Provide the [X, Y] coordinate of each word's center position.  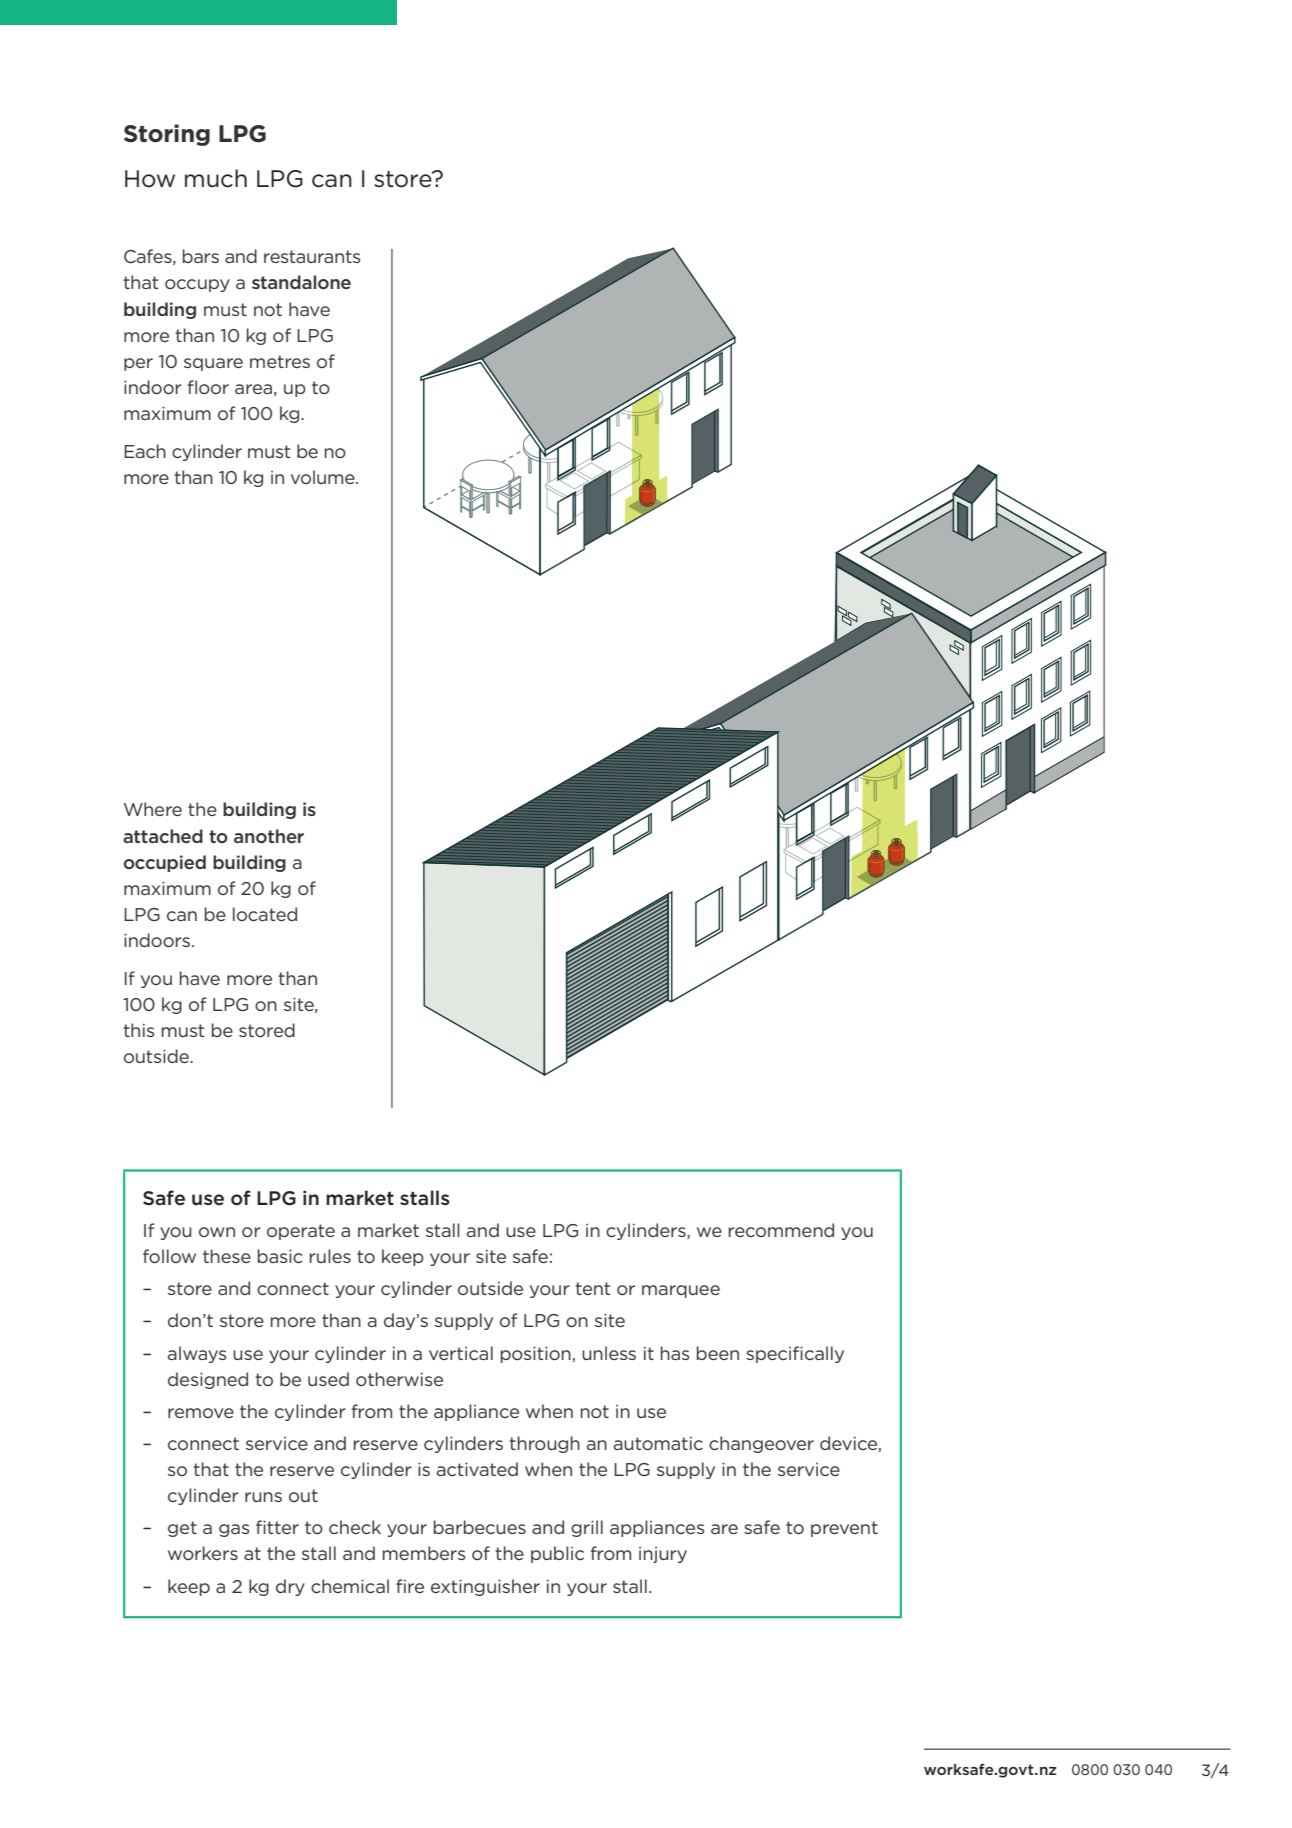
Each [145, 451]
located [265, 914]
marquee [681, 1291]
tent [592, 1288]
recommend [781, 1230]
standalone [301, 282]
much [216, 178]
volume [324, 477]
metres [280, 361]
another [269, 836]
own [217, 1232]
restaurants [312, 256]
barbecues [480, 1527]
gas [234, 1530]
